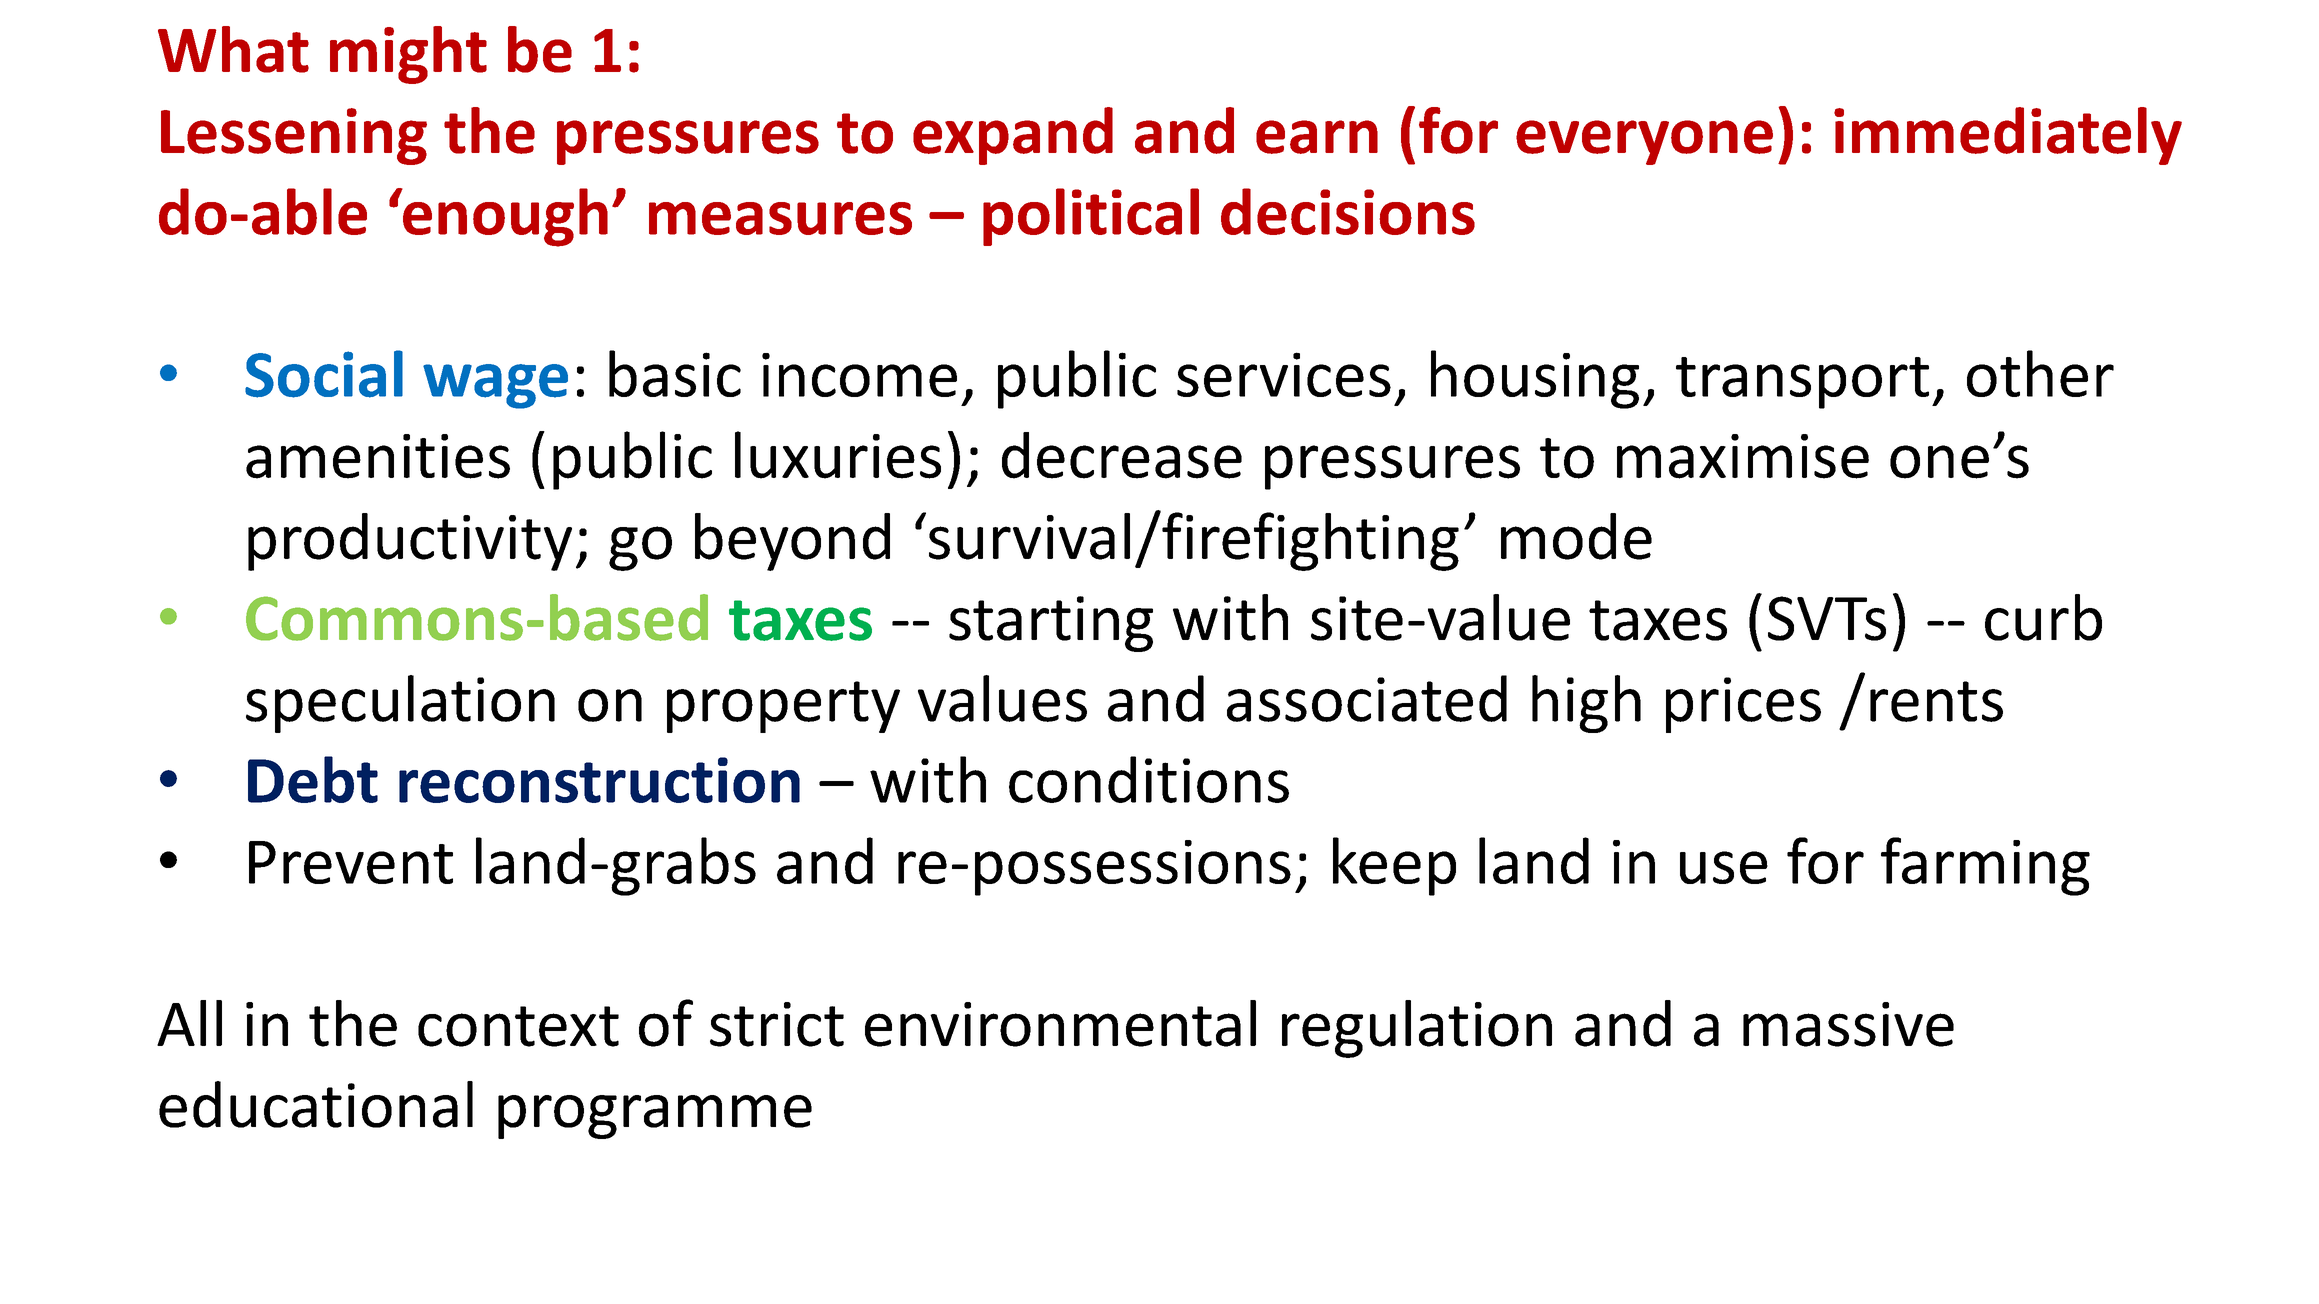 The image size is (2319, 1304). What do you see at coordinates (1149, 779) in the document?
I see `conditions` at bounding box center [1149, 779].
